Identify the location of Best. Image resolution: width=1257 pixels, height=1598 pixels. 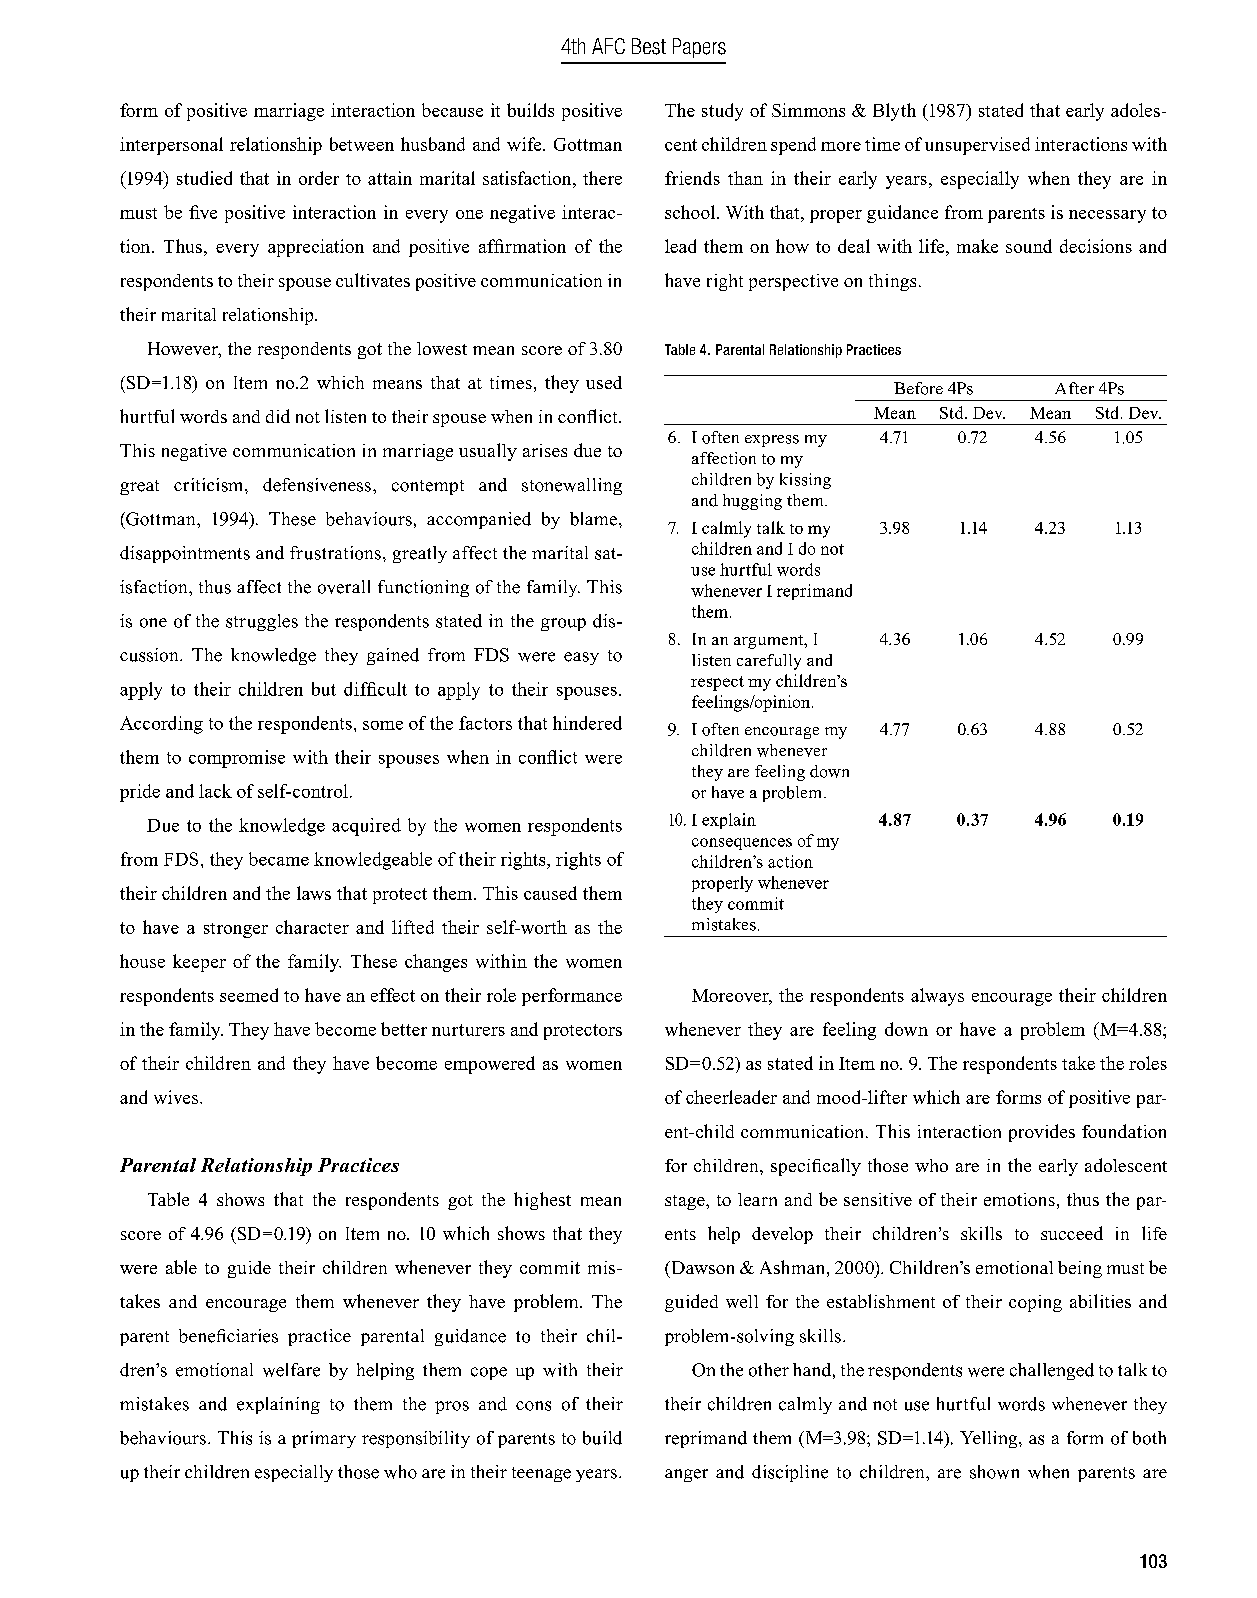
(649, 46).
